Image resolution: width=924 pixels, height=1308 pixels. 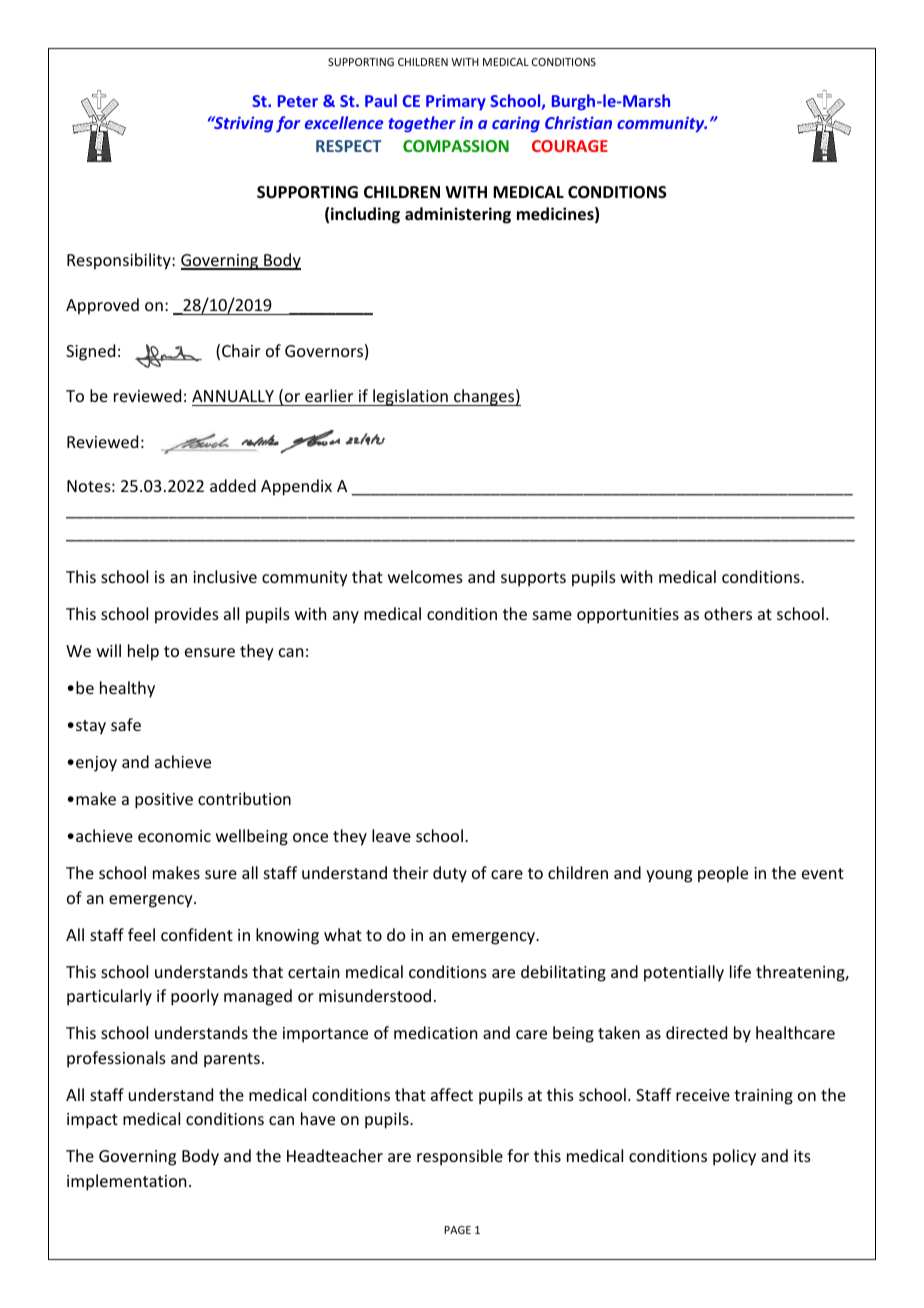 What do you see at coordinates (298, 101) in the page?
I see `Peter` at bounding box center [298, 101].
